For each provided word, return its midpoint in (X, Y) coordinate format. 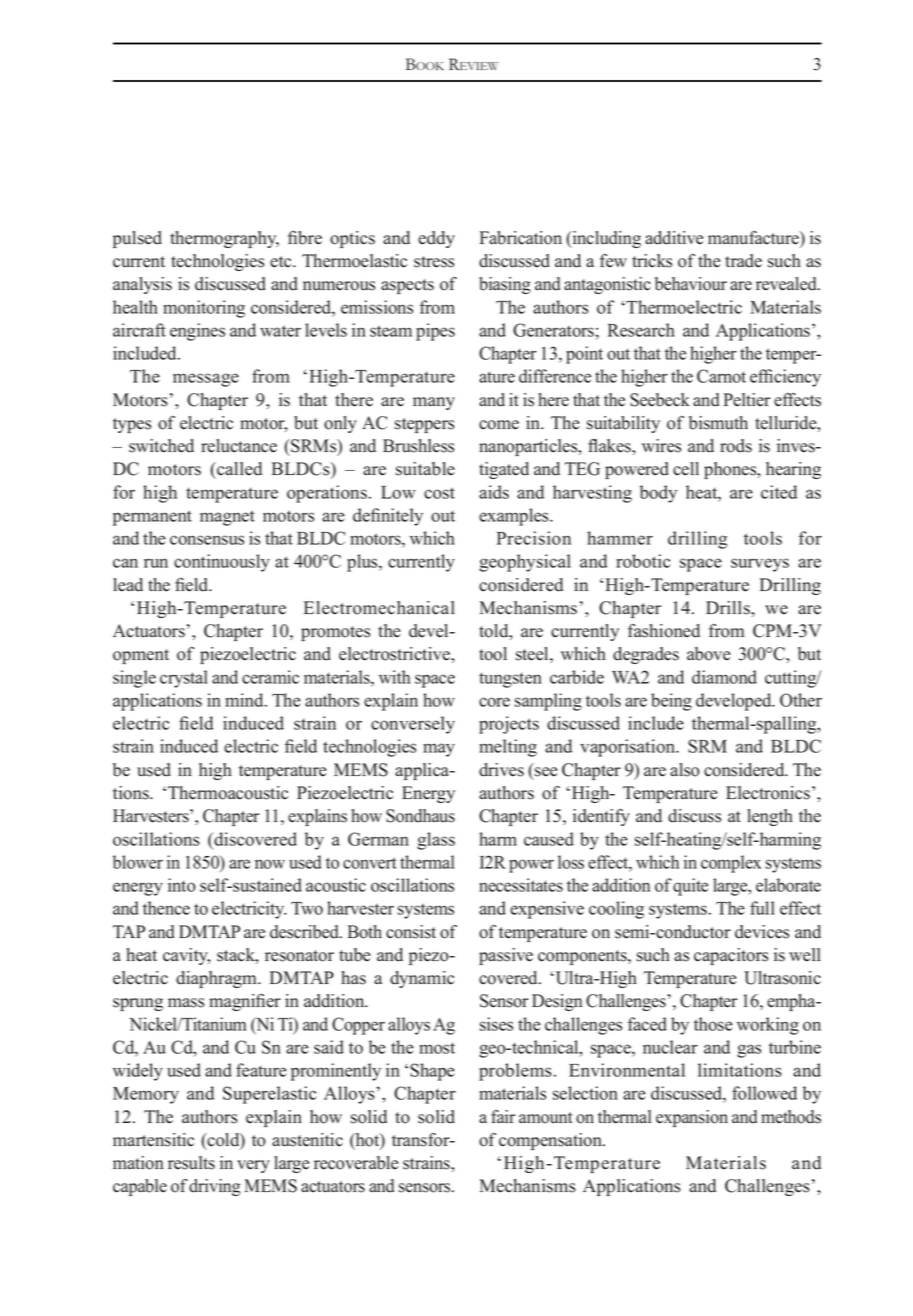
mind (245, 700)
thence (166, 908)
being (671, 702)
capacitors (731, 956)
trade (743, 261)
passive (506, 956)
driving (215, 1187)
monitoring (204, 309)
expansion (692, 1118)
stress (434, 262)
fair (503, 1116)
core (494, 702)
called (238, 469)
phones (731, 470)
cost (439, 493)
